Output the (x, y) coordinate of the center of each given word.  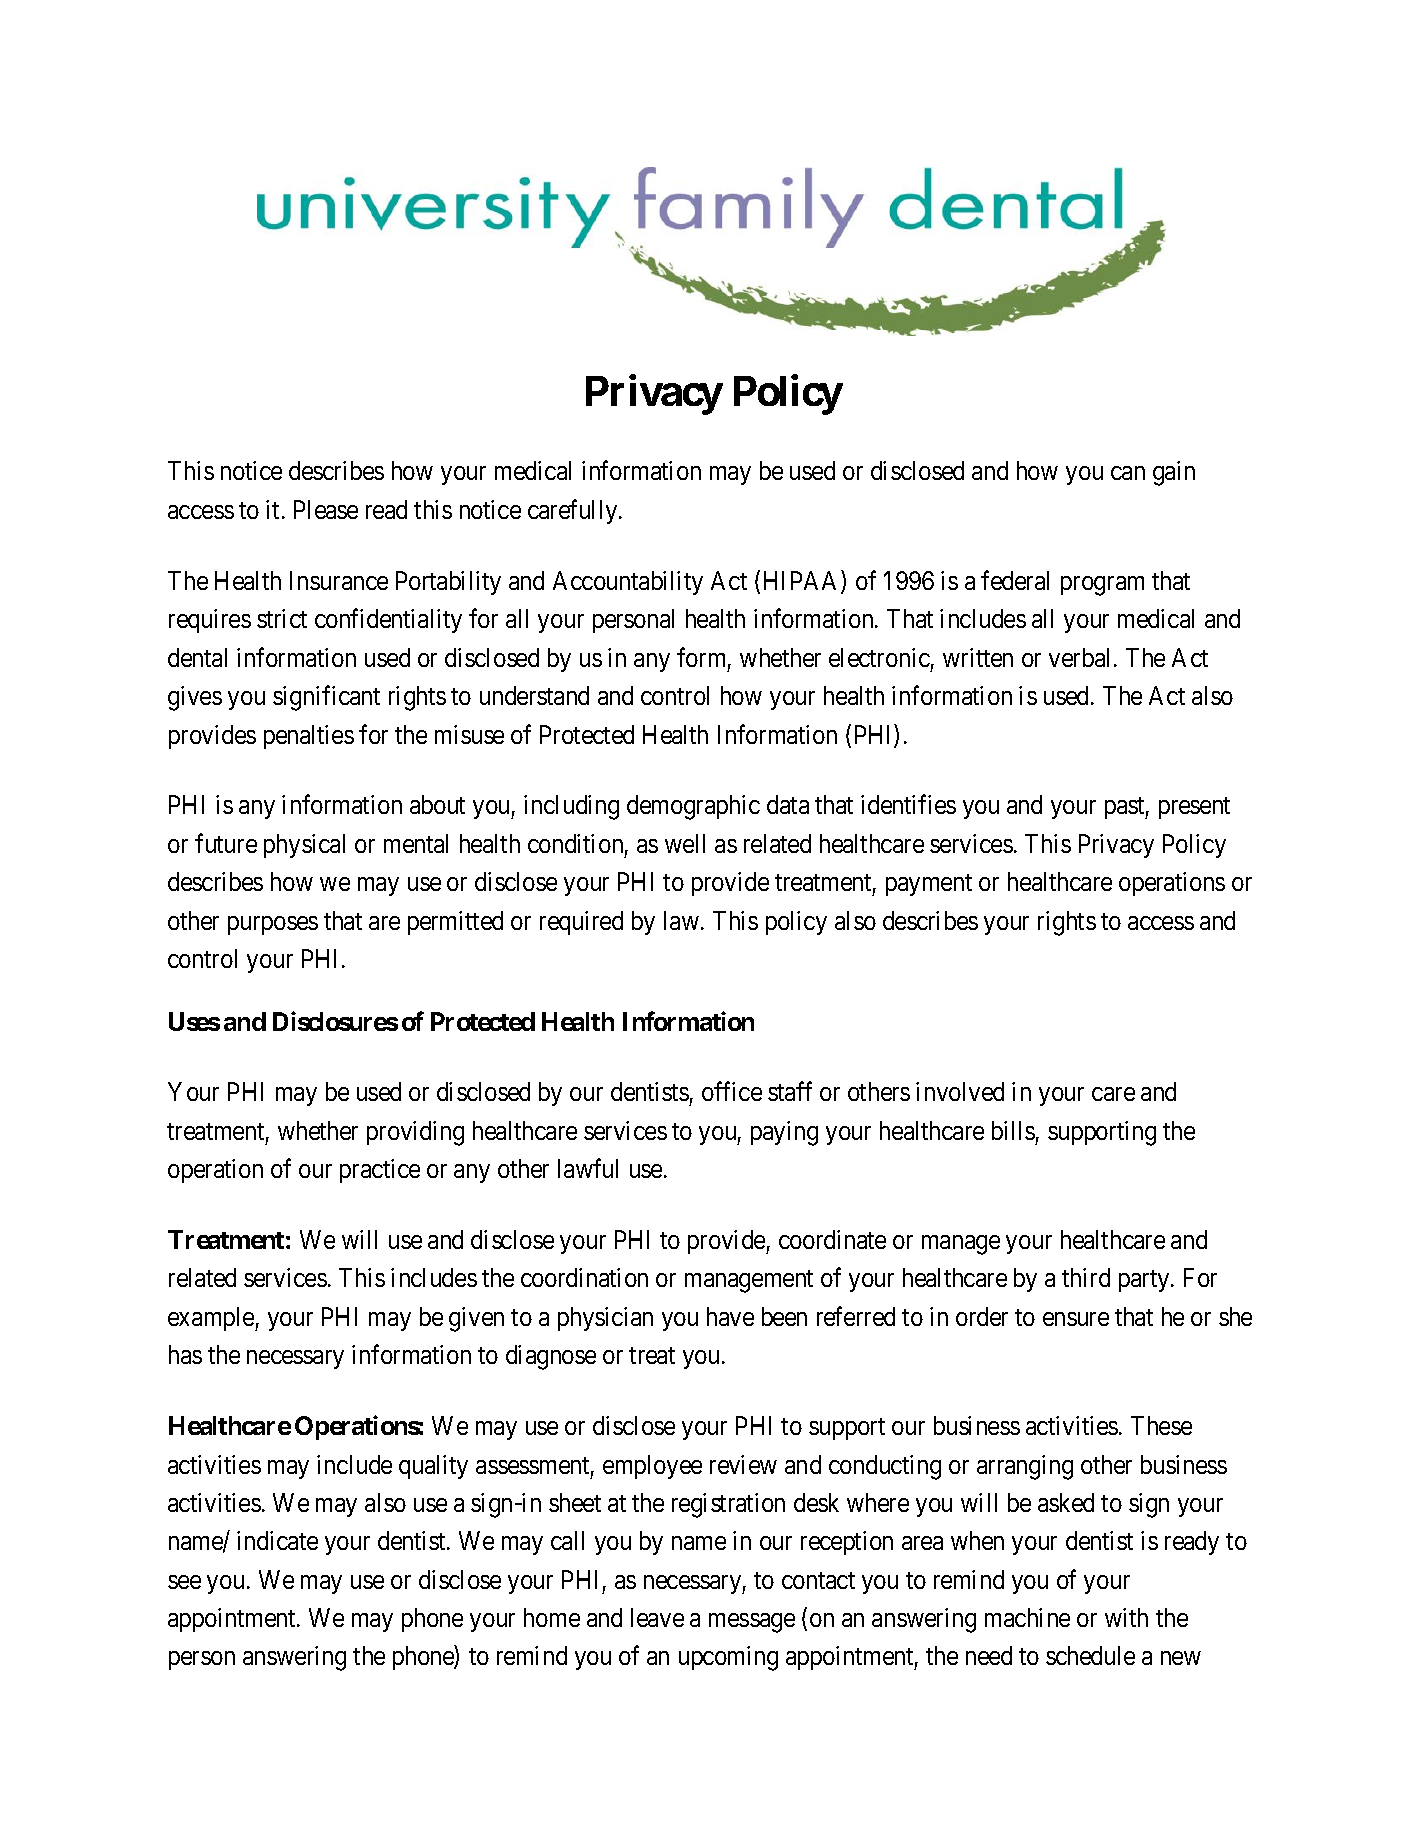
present (1194, 808)
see (184, 1582)
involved (960, 1091)
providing (415, 1133)
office (732, 1091)
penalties (309, 737)
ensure (1076, 1319)
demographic (693, 807)
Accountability (628, 583)
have (730, 1316)
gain (1174, 473)
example (212, 1319)
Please (326, 509)
